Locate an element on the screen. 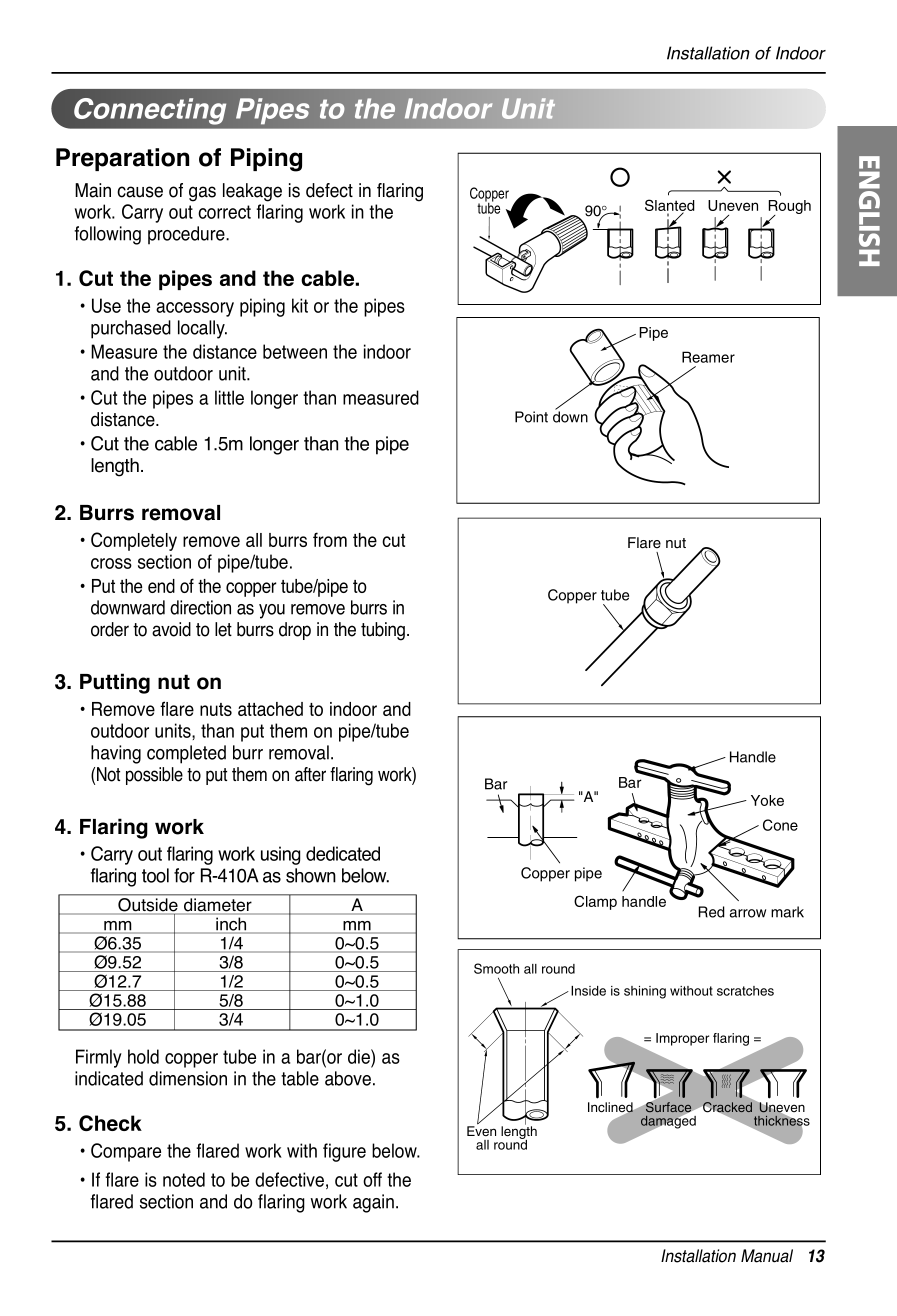 This screenshot has width=897, height=1316. dedicated is located at coordinates (343, 853).
